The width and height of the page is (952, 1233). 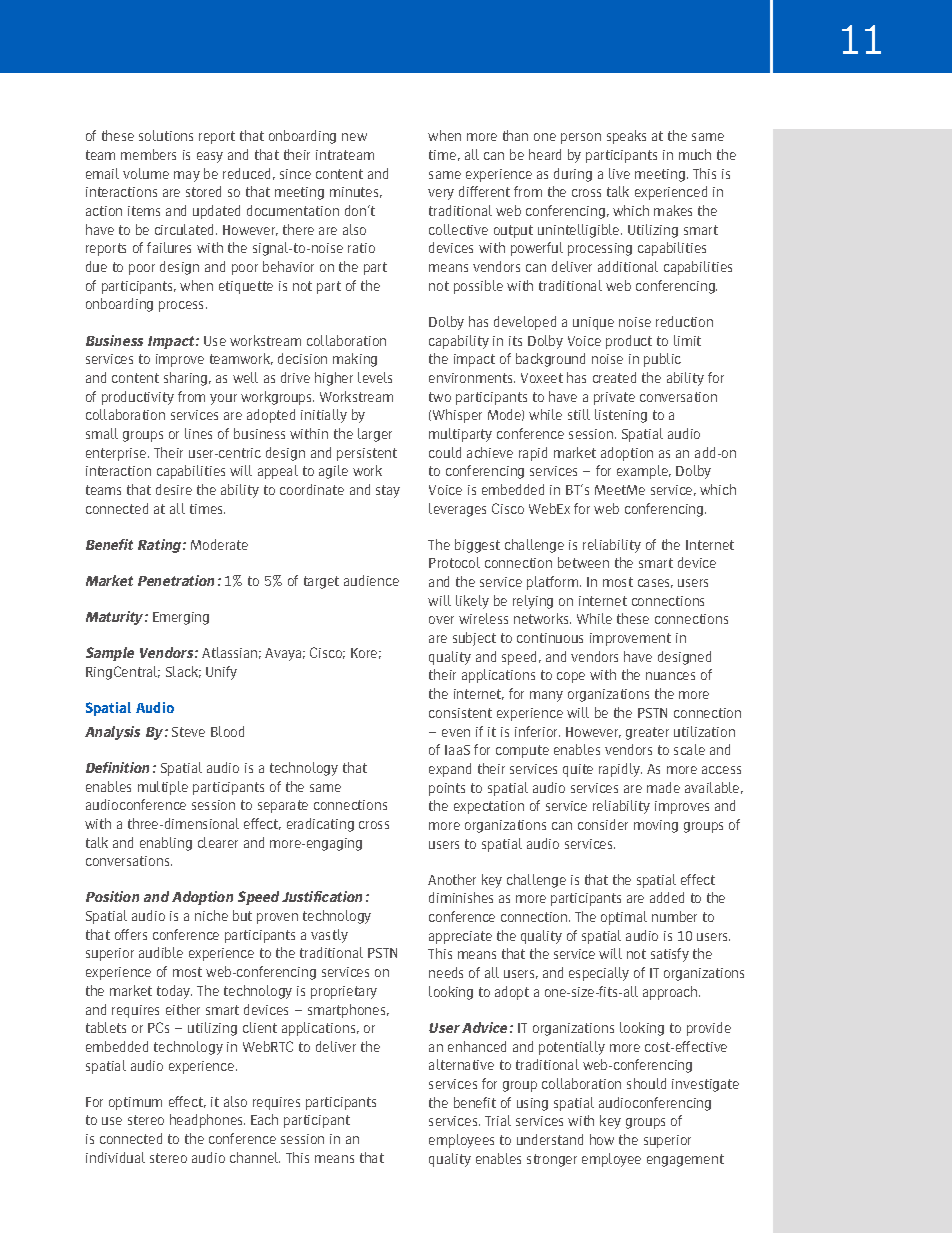 I want to click on may, so click(x=187, y=176).
